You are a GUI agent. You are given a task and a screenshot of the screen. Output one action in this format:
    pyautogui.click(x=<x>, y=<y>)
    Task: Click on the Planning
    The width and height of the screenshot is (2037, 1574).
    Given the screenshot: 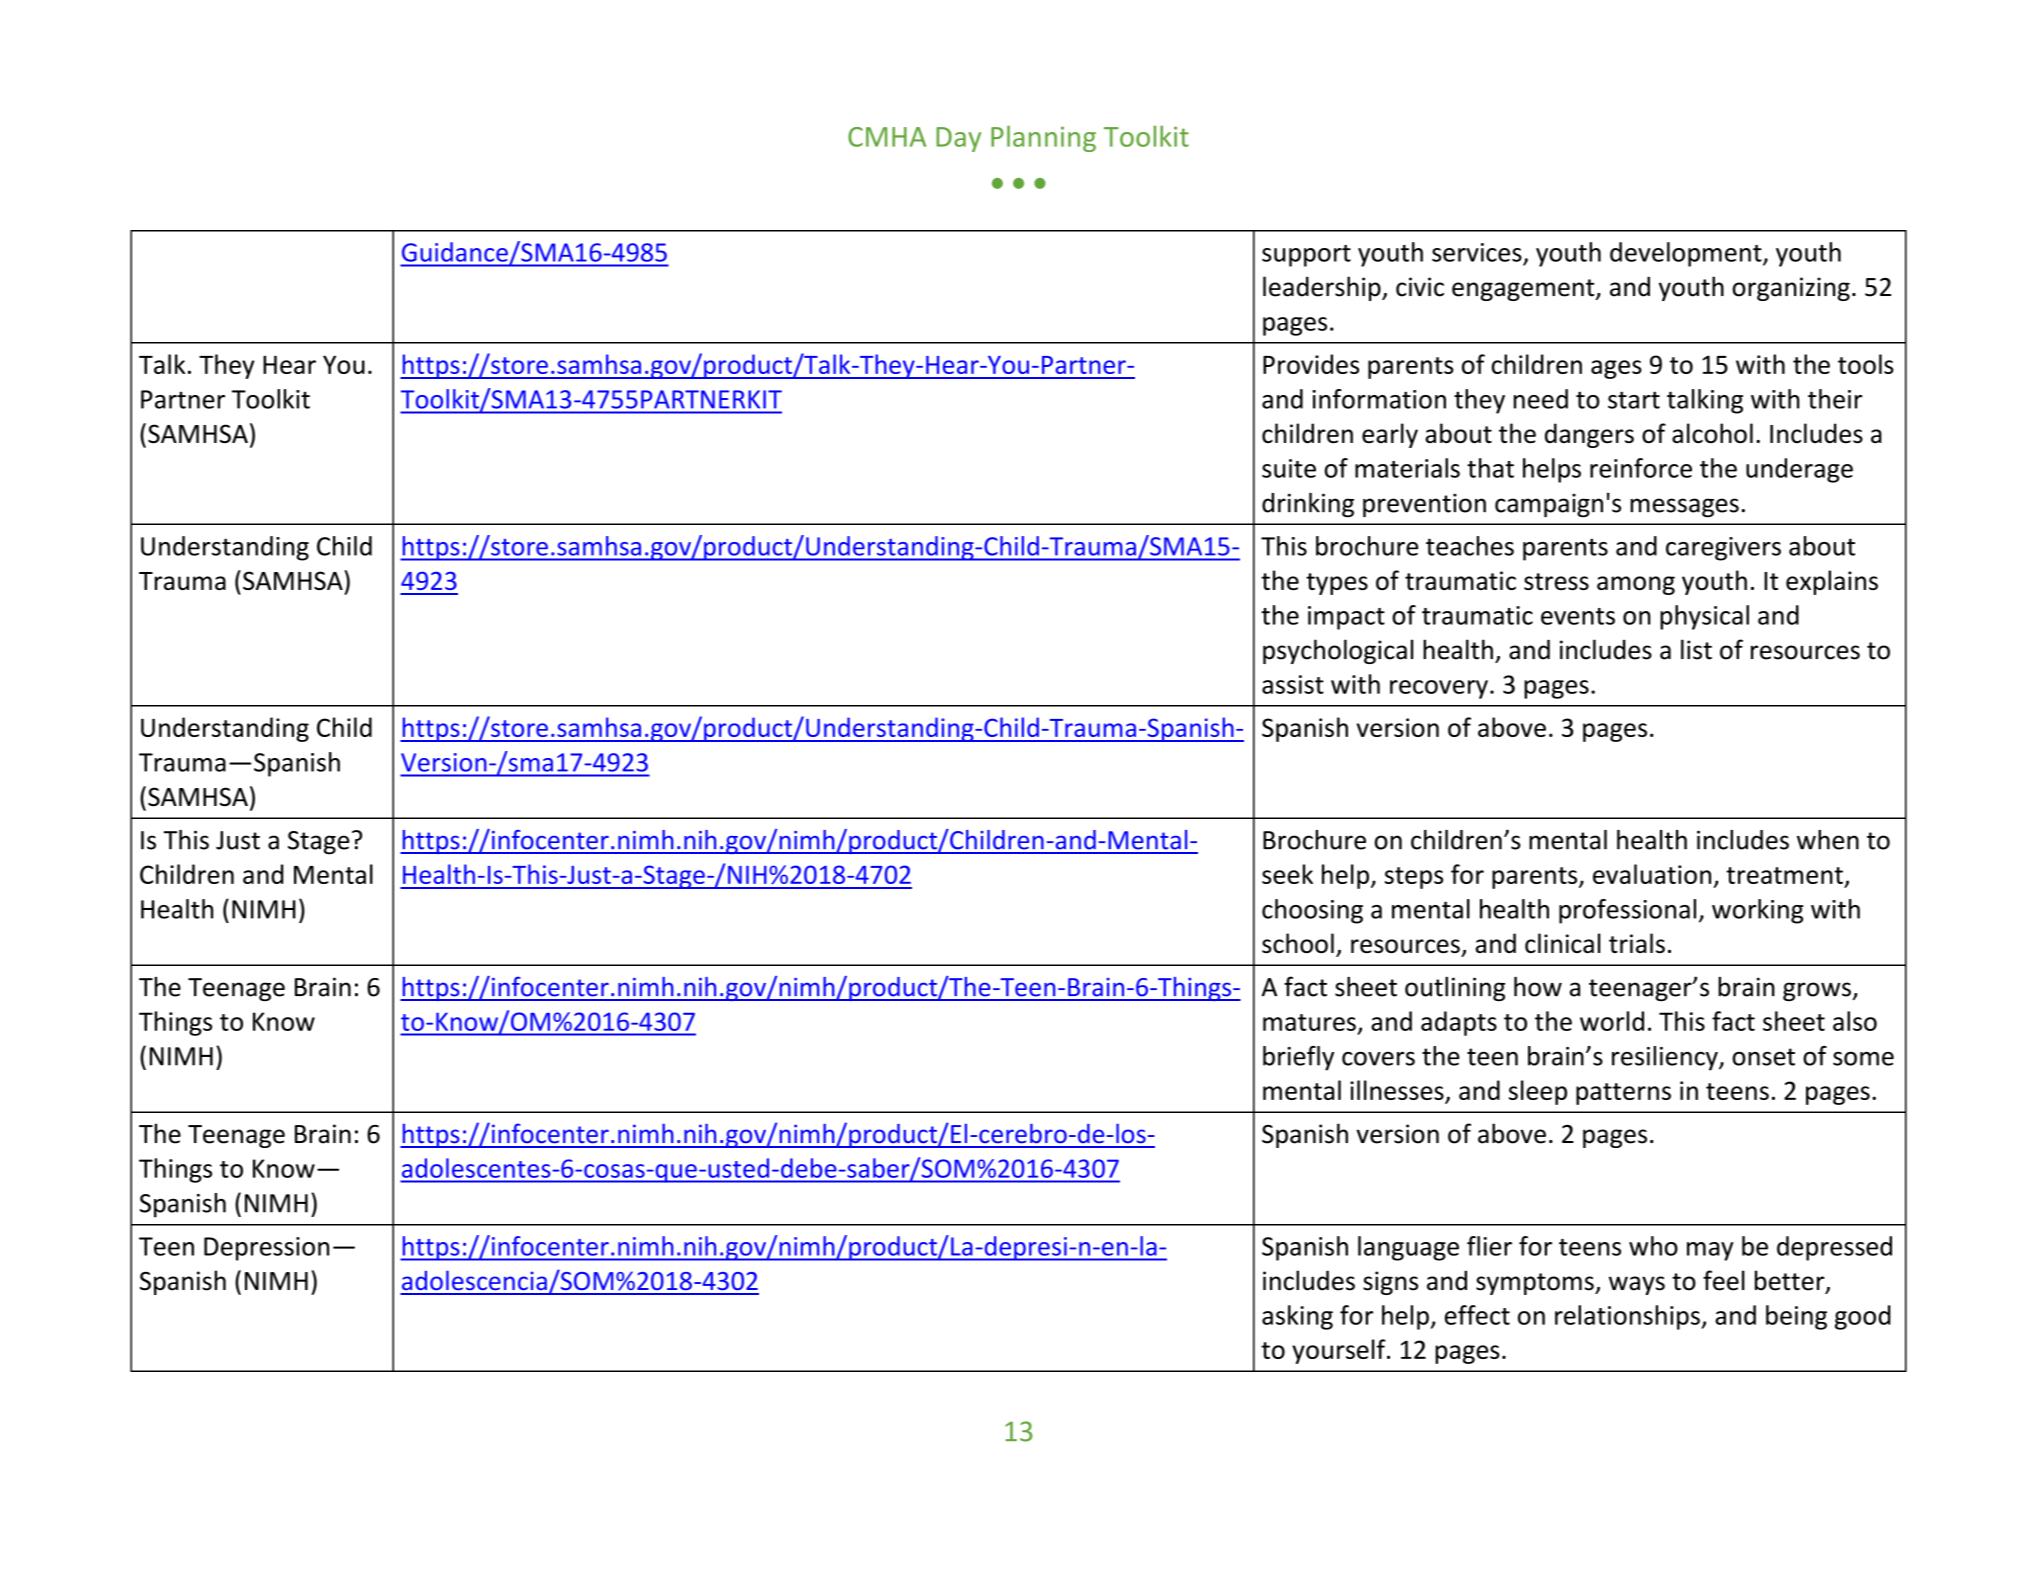 What is the action you would take?
    pyautogui.click(x=1043, y=138)
